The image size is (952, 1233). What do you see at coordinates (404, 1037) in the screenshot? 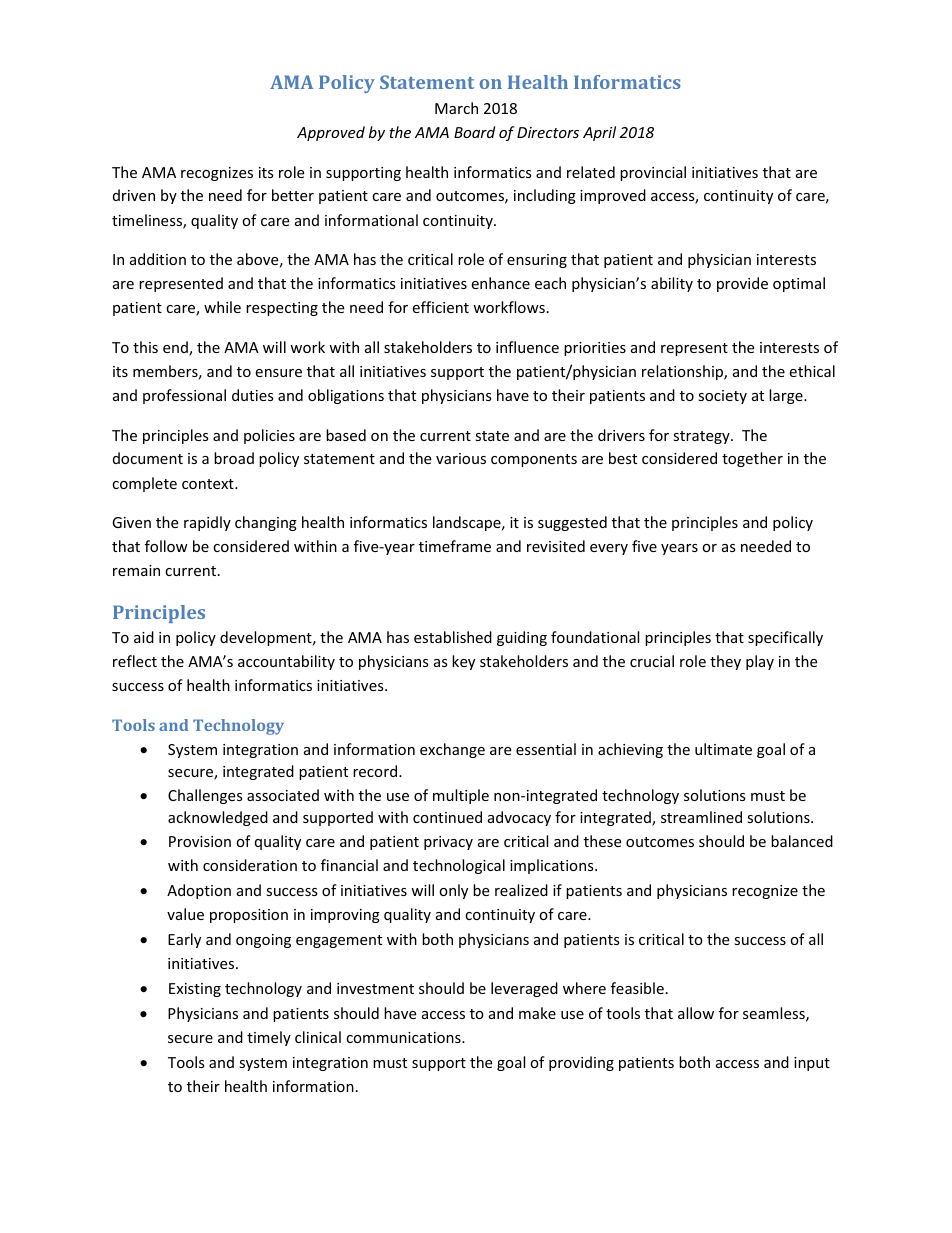
I see `communications` at bounding box center [404, 1037].
